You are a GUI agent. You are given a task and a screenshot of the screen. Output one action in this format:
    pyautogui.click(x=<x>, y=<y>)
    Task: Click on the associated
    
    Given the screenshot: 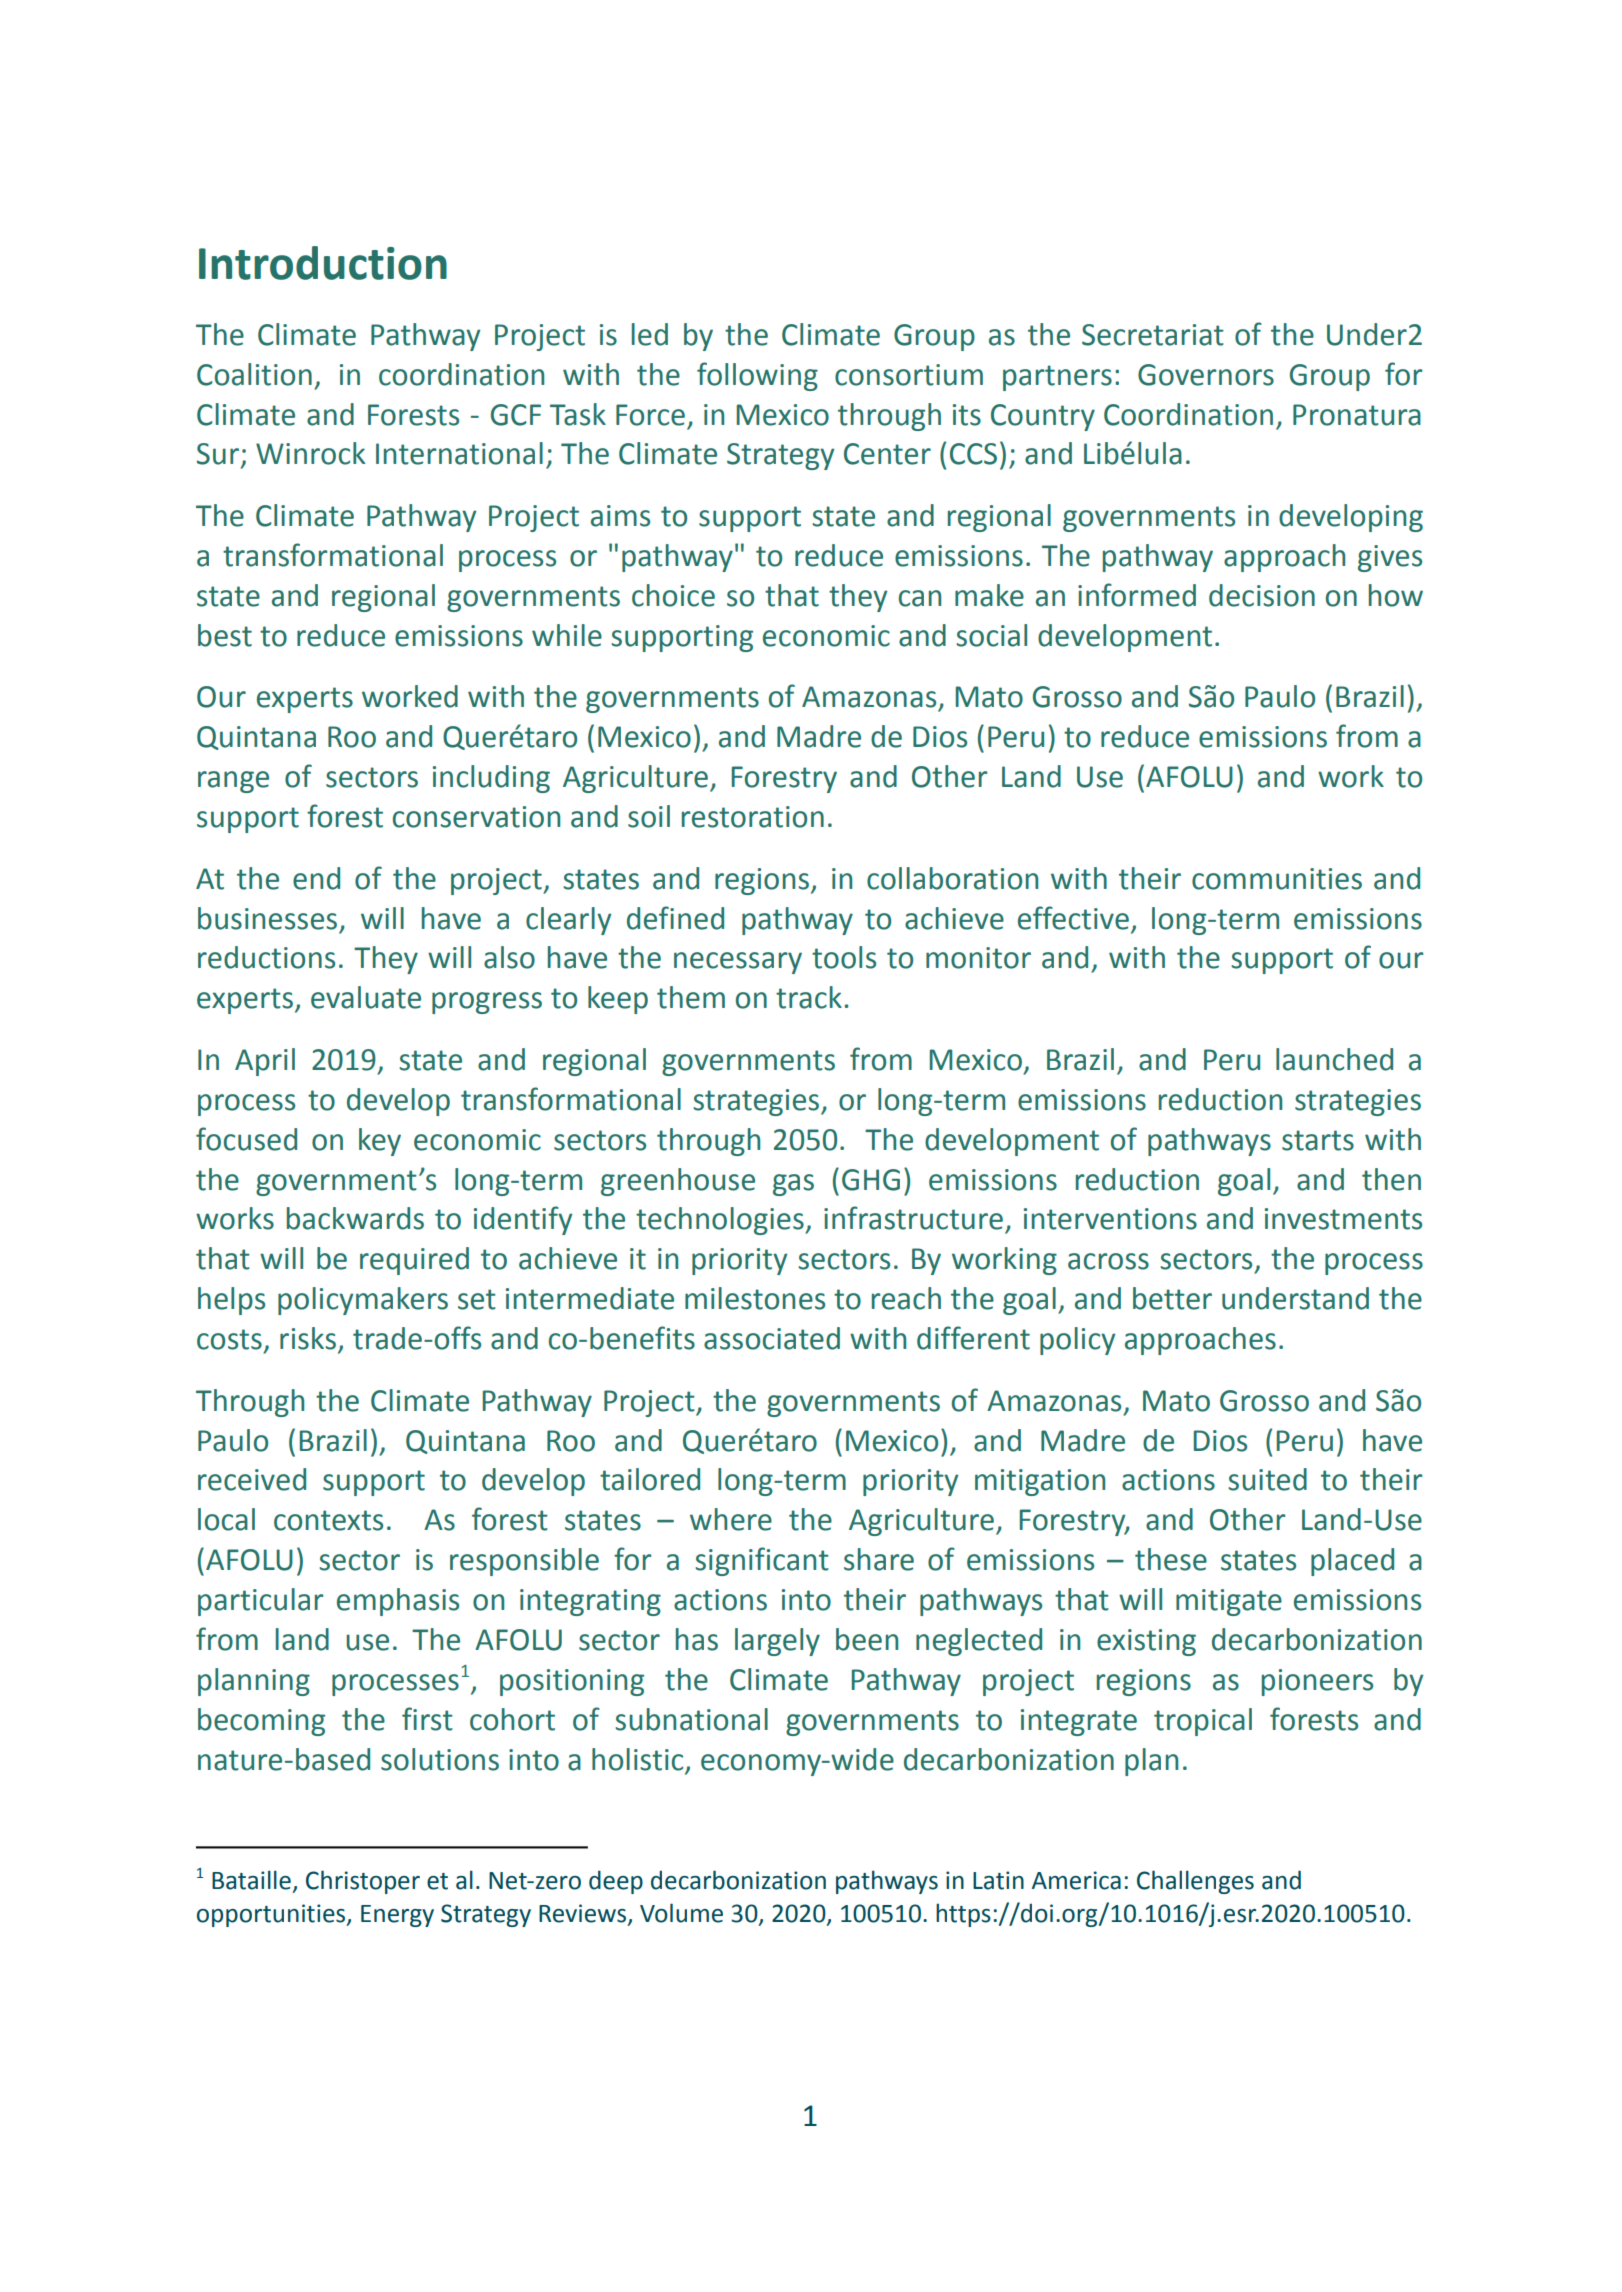 What is the action you would take?
    pyautogui.click(x=772, y=1338)
